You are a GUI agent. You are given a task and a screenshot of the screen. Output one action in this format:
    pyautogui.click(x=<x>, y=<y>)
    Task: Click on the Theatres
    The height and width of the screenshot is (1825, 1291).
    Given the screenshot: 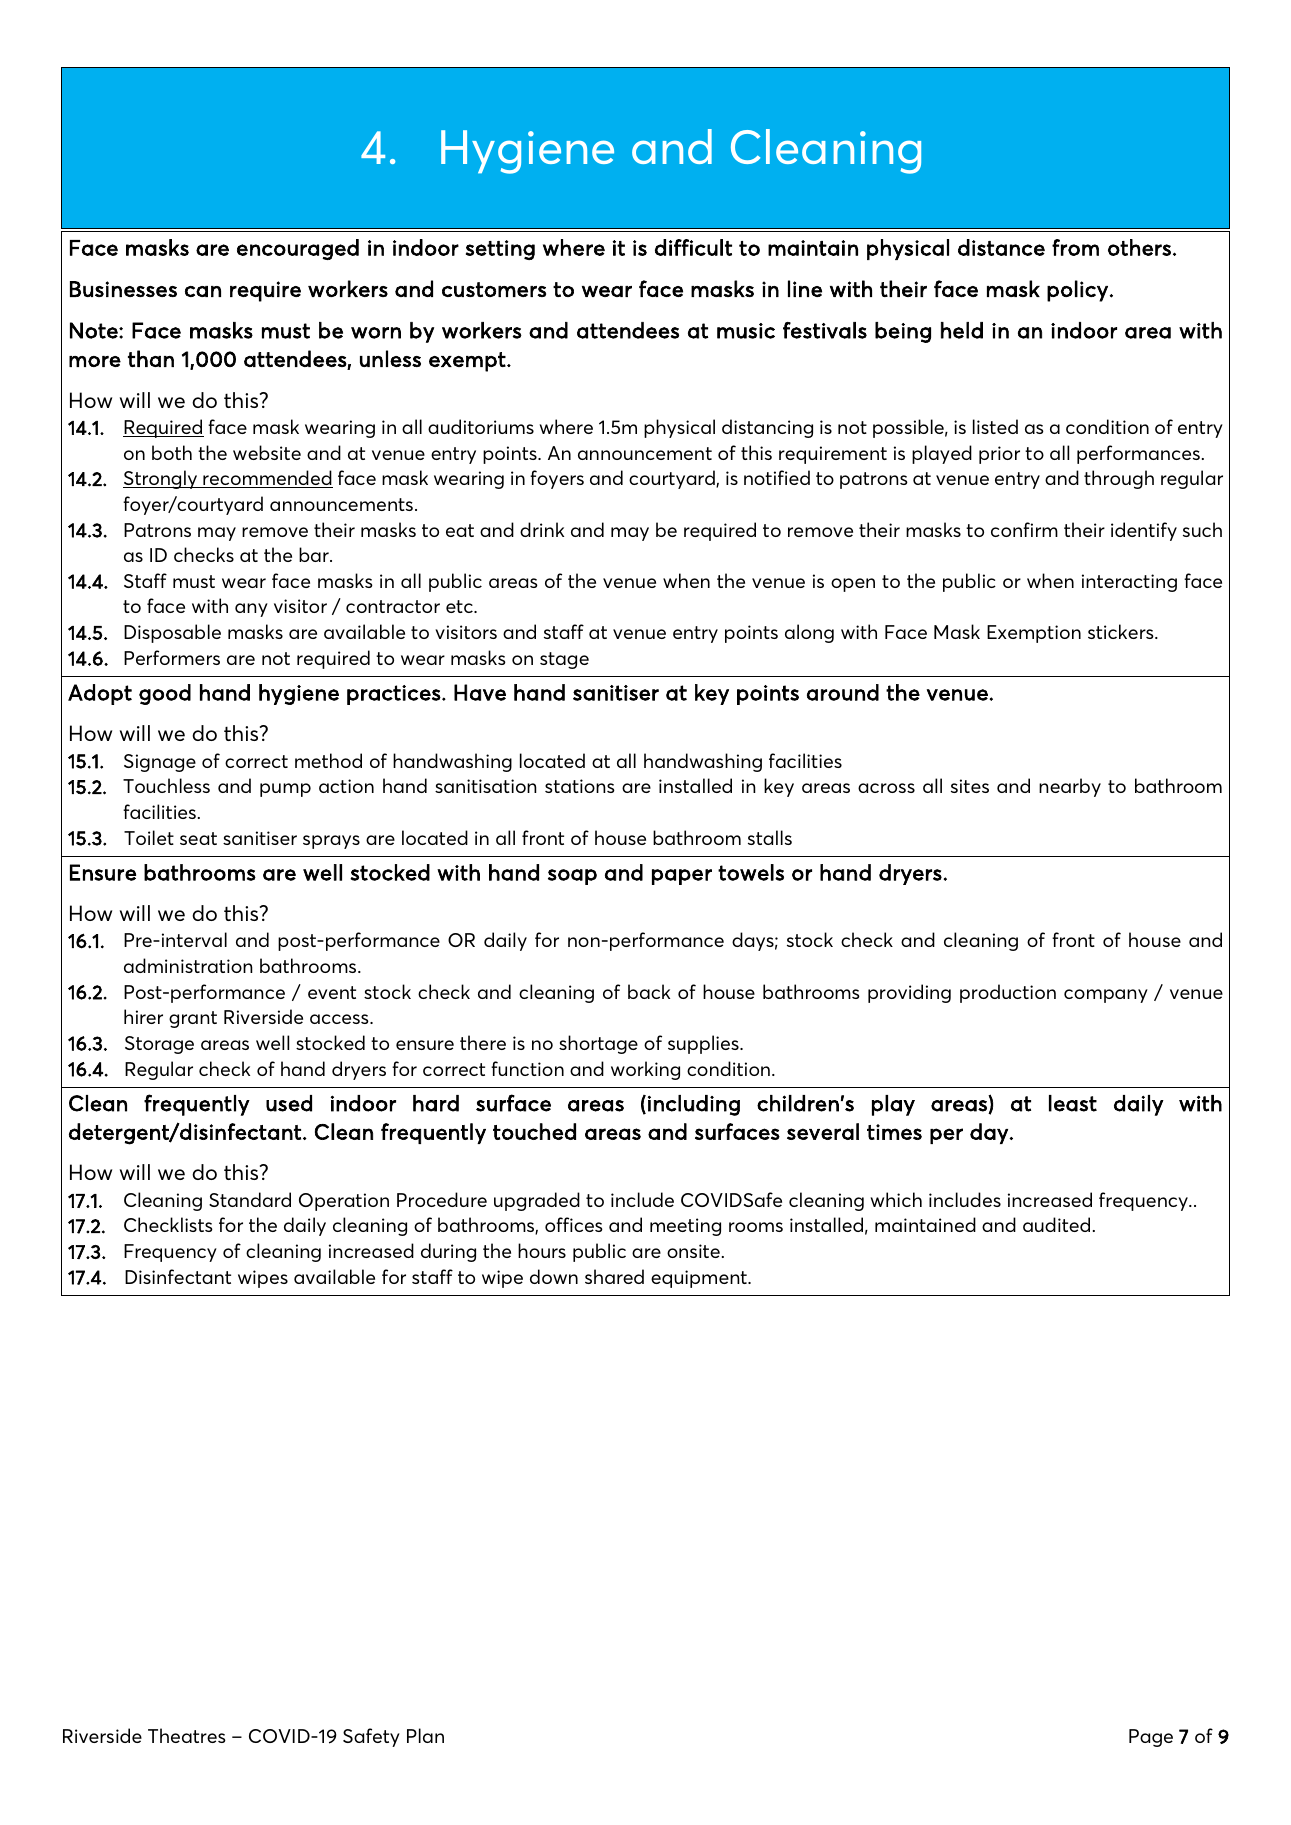 What is the action you would take?
    pyautogui.click(x=187, y=1735)
